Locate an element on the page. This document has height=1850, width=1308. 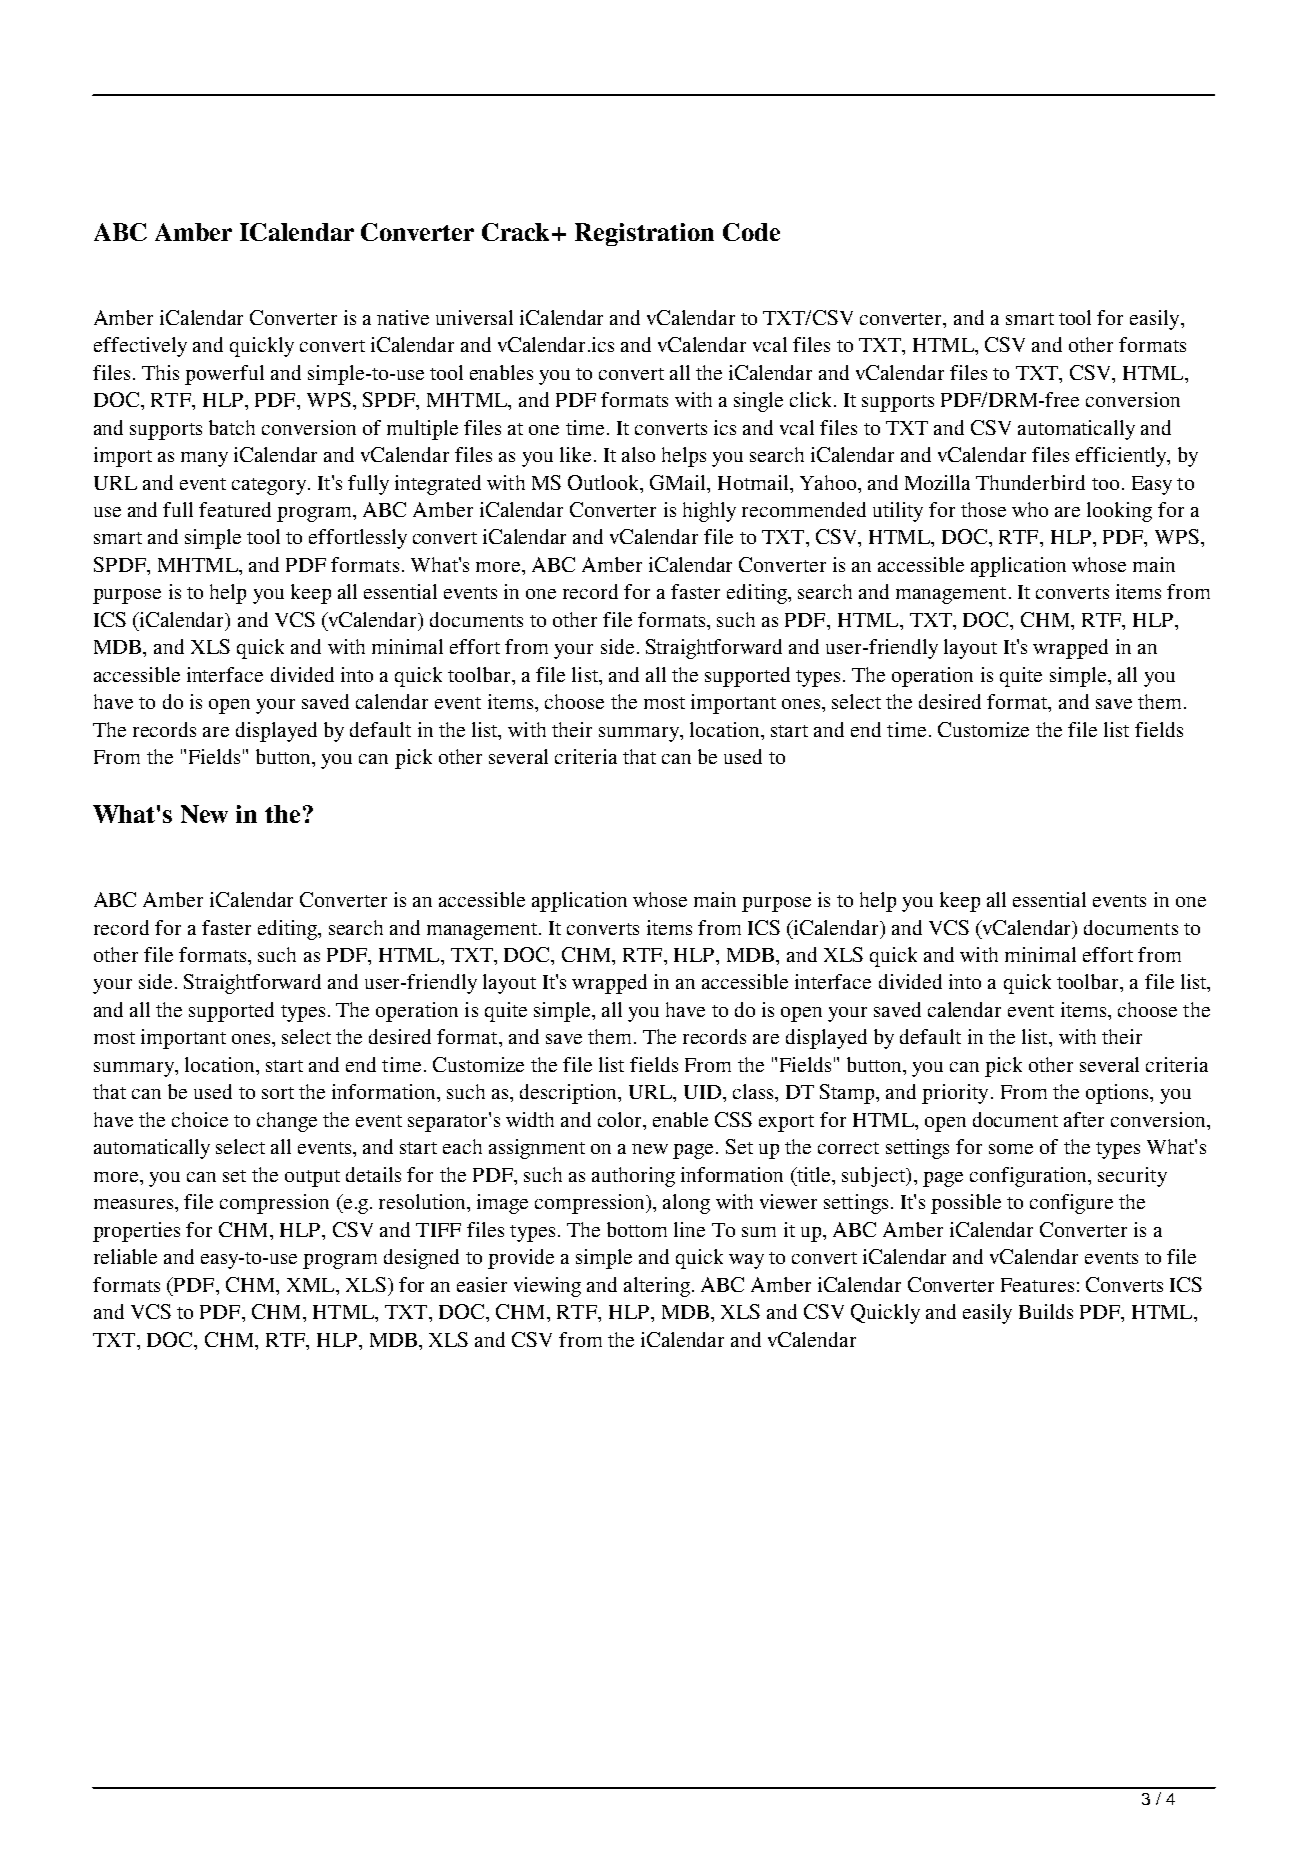
also is located at coordinates (638, 454).
